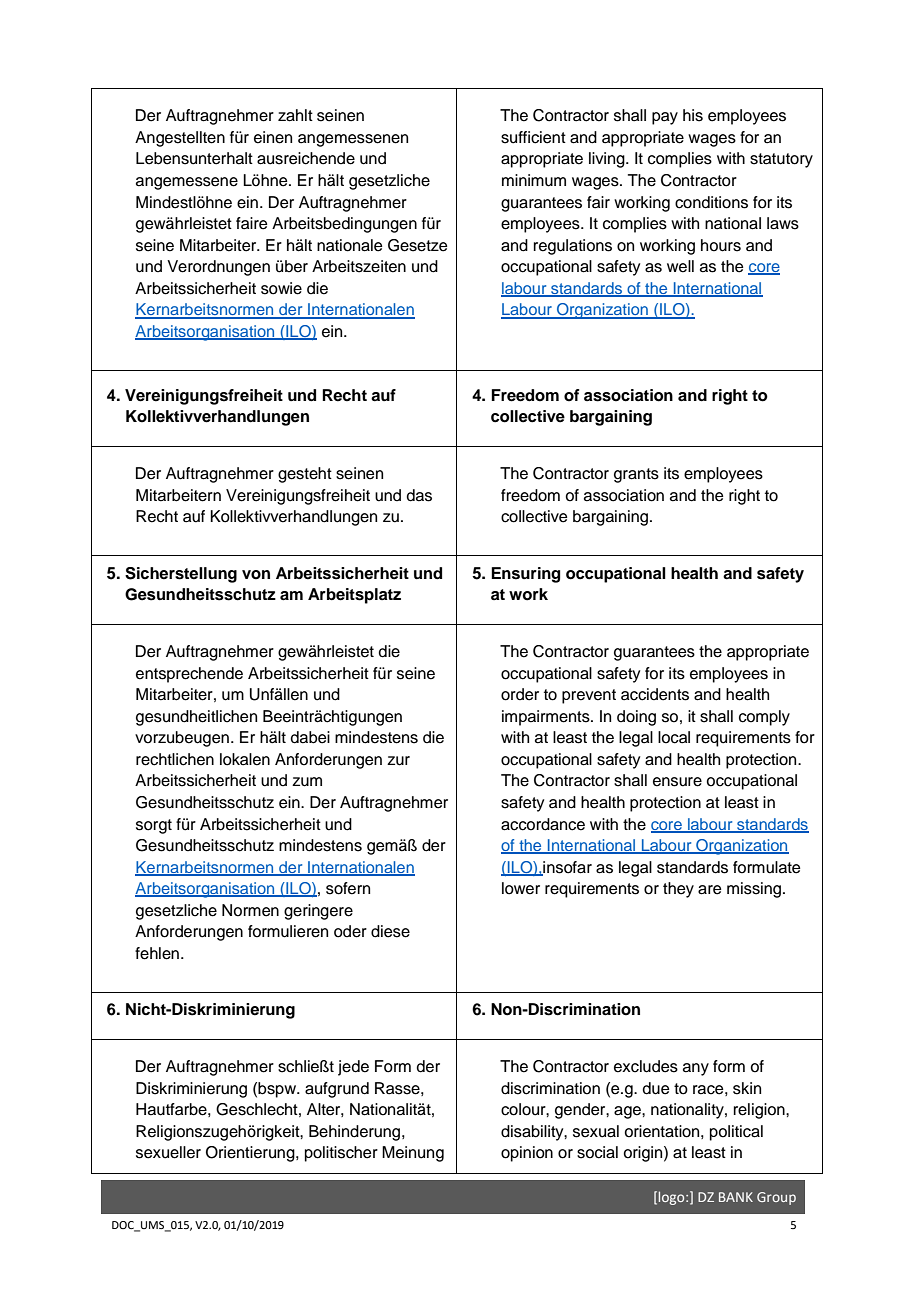 The width and height of the image is (924, 1308). Describe the element at coordinates (693, 115) in the image. I see `his` at that location.
